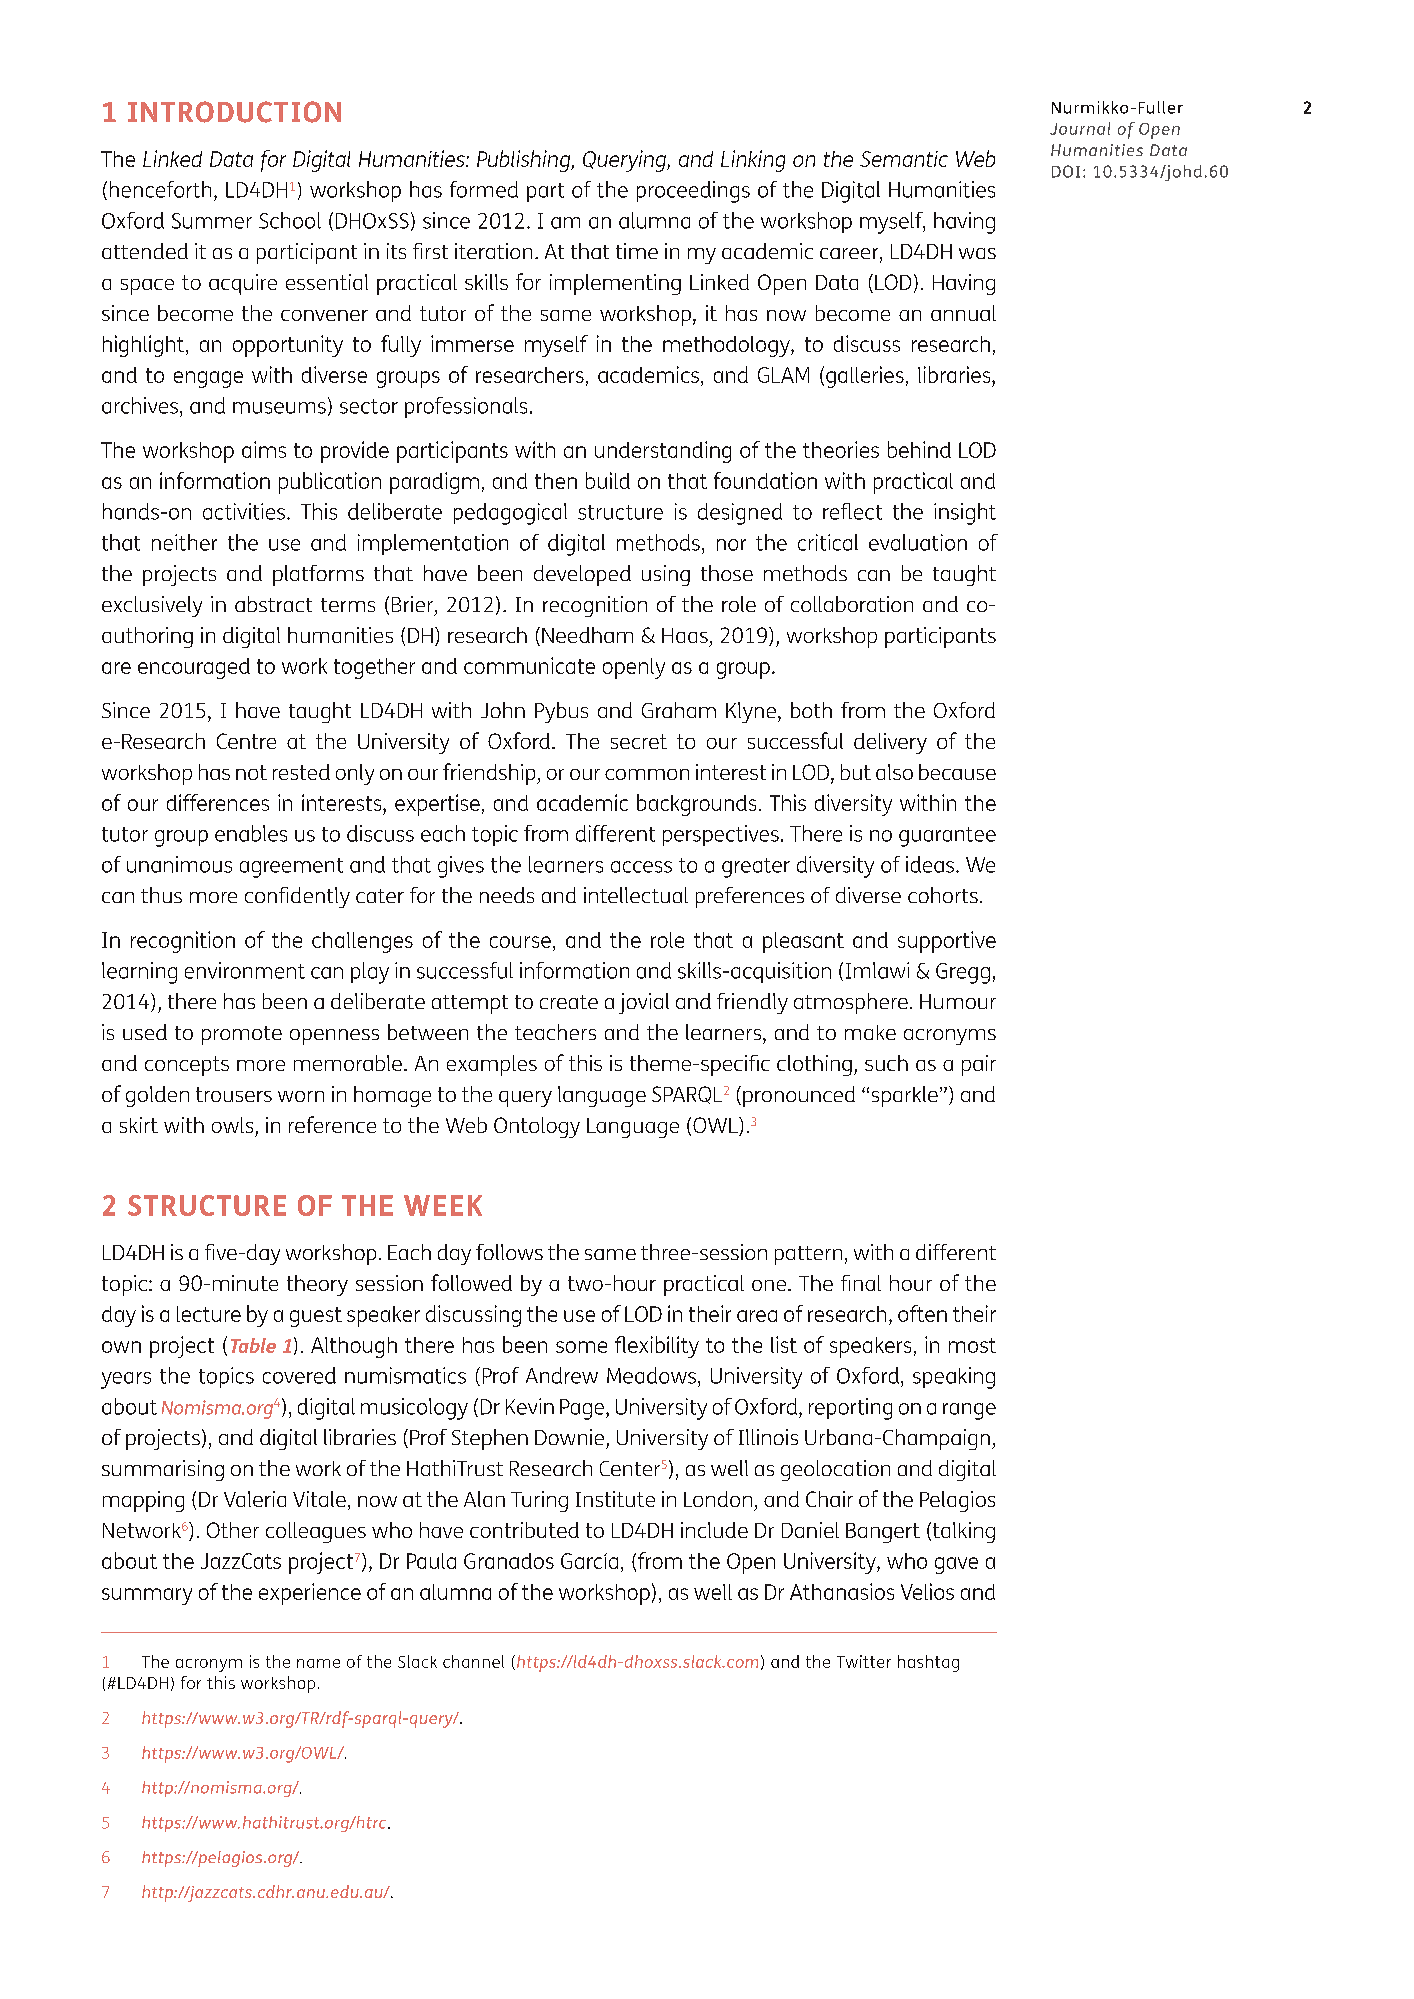 The height and width of the screenshot is (1999, 1414). What do you see at coordinates (509, 1561) in the screenshot?
I see `Granados` at bounding box center [509, 1561].
